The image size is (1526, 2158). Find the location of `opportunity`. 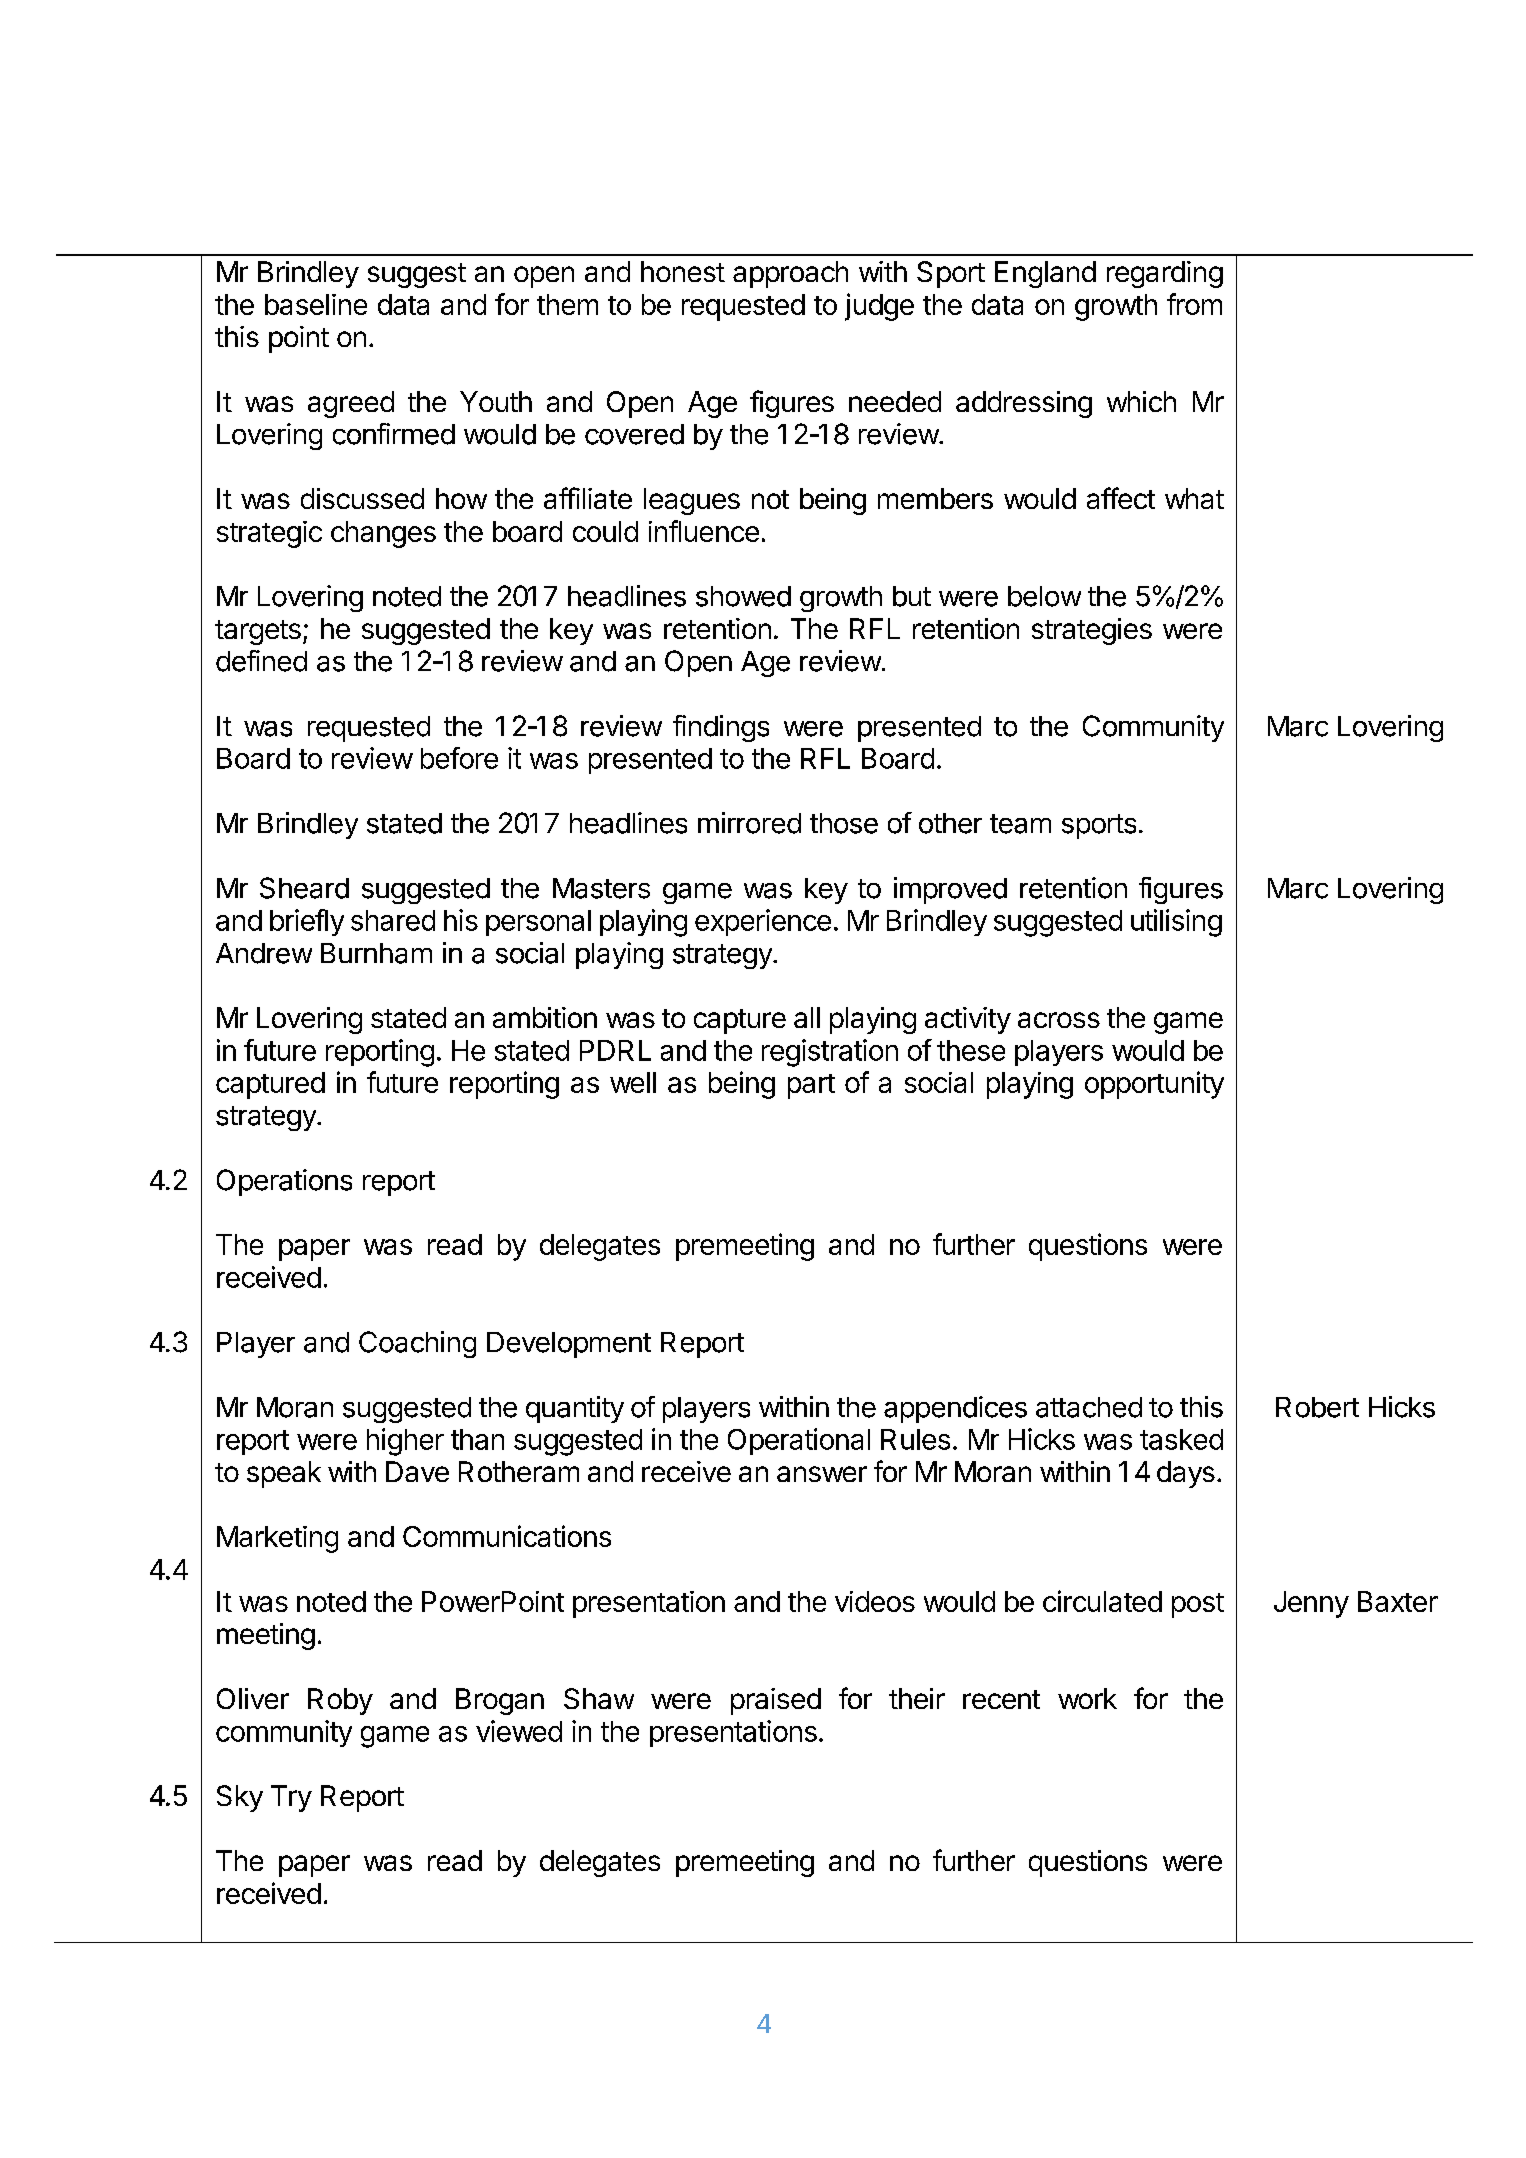

opportunity is located at coordinates (1154, 1085).
